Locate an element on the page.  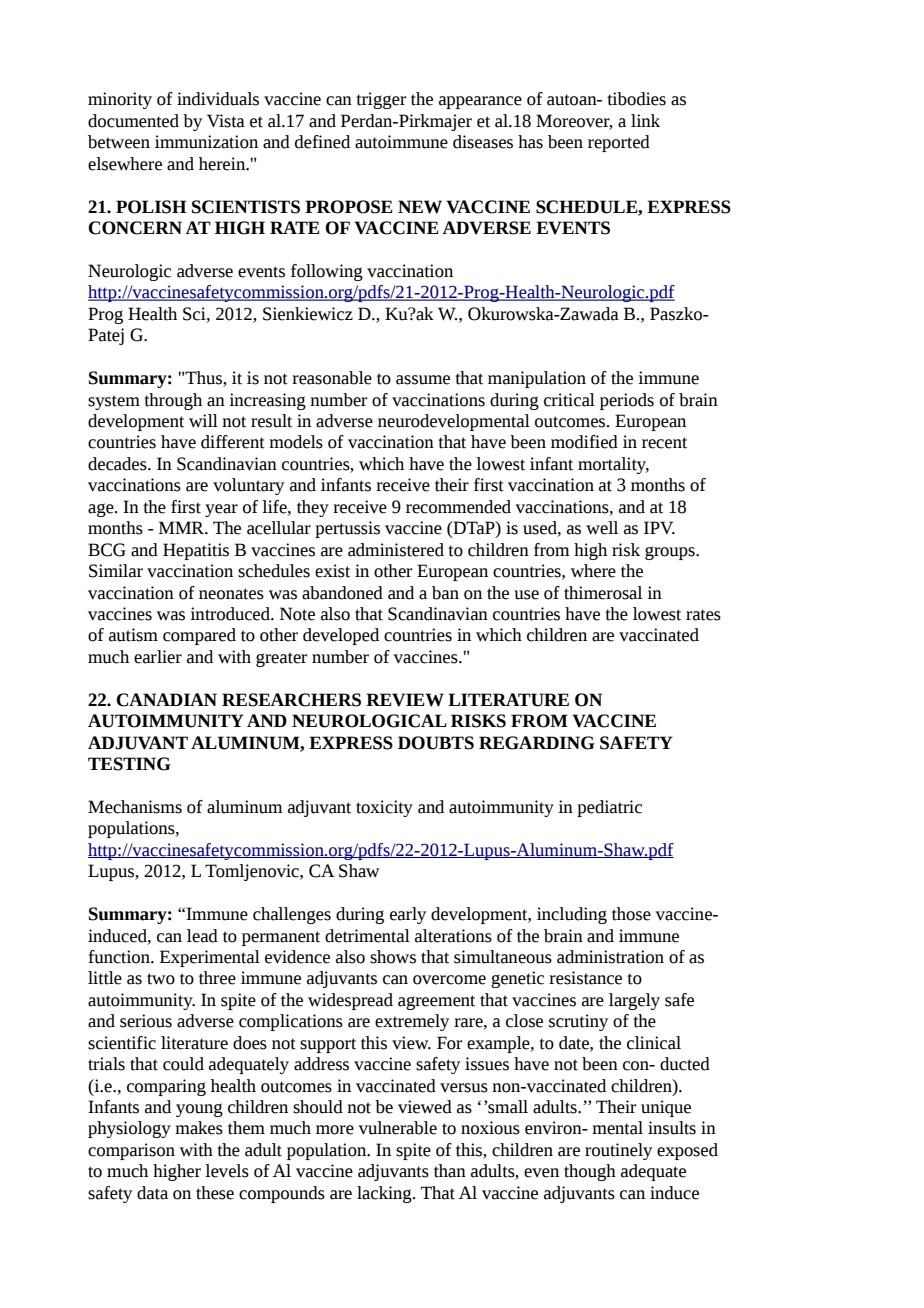
trigger is located at coordinates (381, 100).
